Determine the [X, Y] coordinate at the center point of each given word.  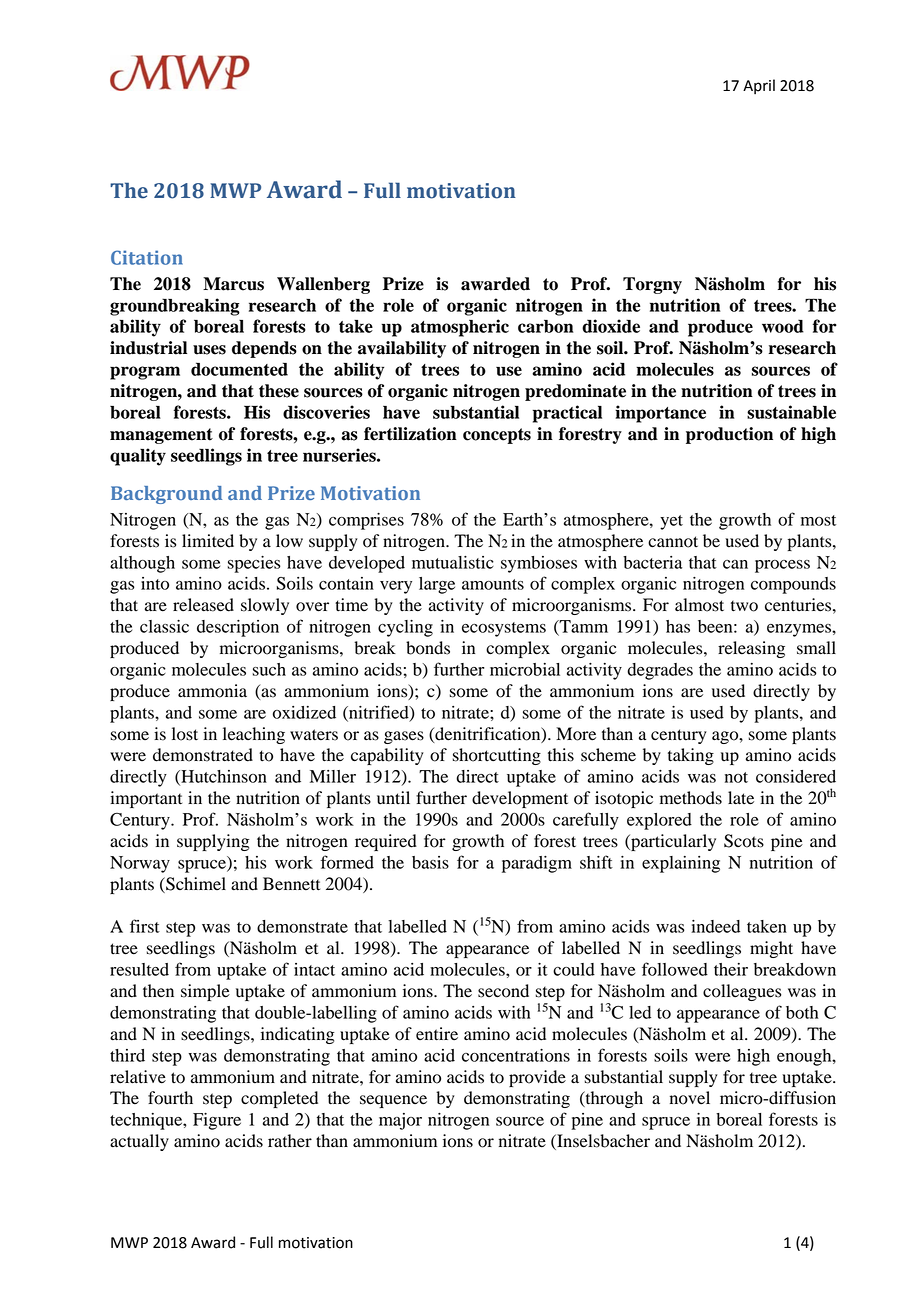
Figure [217, 1121]
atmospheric [460, 328]
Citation [147, 257]
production [729, 435]
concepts [497, 436]
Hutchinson [223, 777]
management [161, 436]
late [741, 798]
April [759, 86]
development [520, 799]
